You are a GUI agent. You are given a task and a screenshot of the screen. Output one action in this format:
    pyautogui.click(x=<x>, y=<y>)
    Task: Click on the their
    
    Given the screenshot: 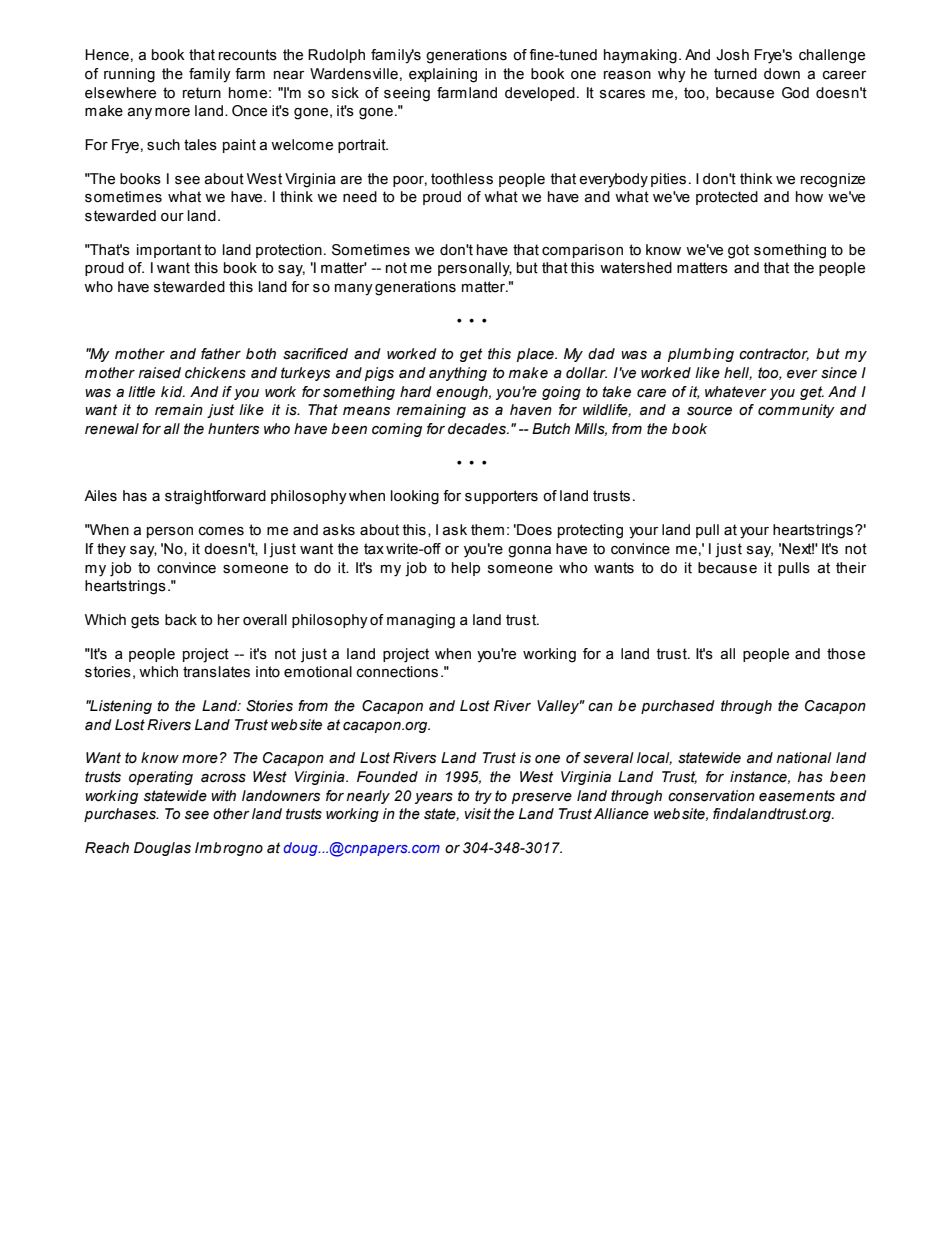 What is the action you would take?
    pyautogui.click(x=851, y=568)
